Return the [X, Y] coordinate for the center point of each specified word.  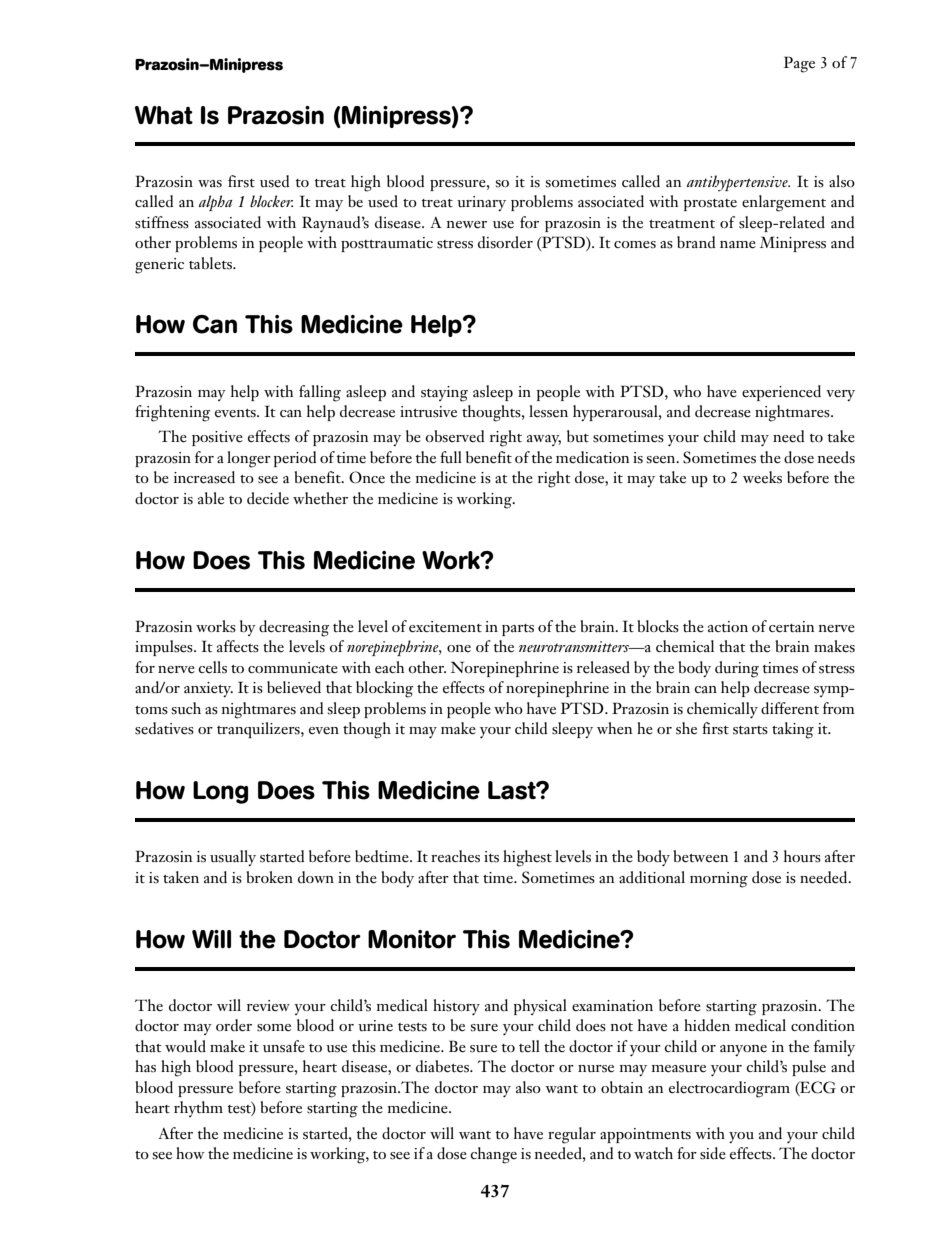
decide [268, 498]
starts [750, 730]
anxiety [208, 689]
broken [269, 877]
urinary [481, 203]
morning [719, 880]
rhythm [198, 1109]
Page [799, 64]
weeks [762, 477]
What [164, 115]
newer [466, 225]
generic [159, 266]
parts [518, 630]
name [738, 245]
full [451, 457]
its [491, 857]
